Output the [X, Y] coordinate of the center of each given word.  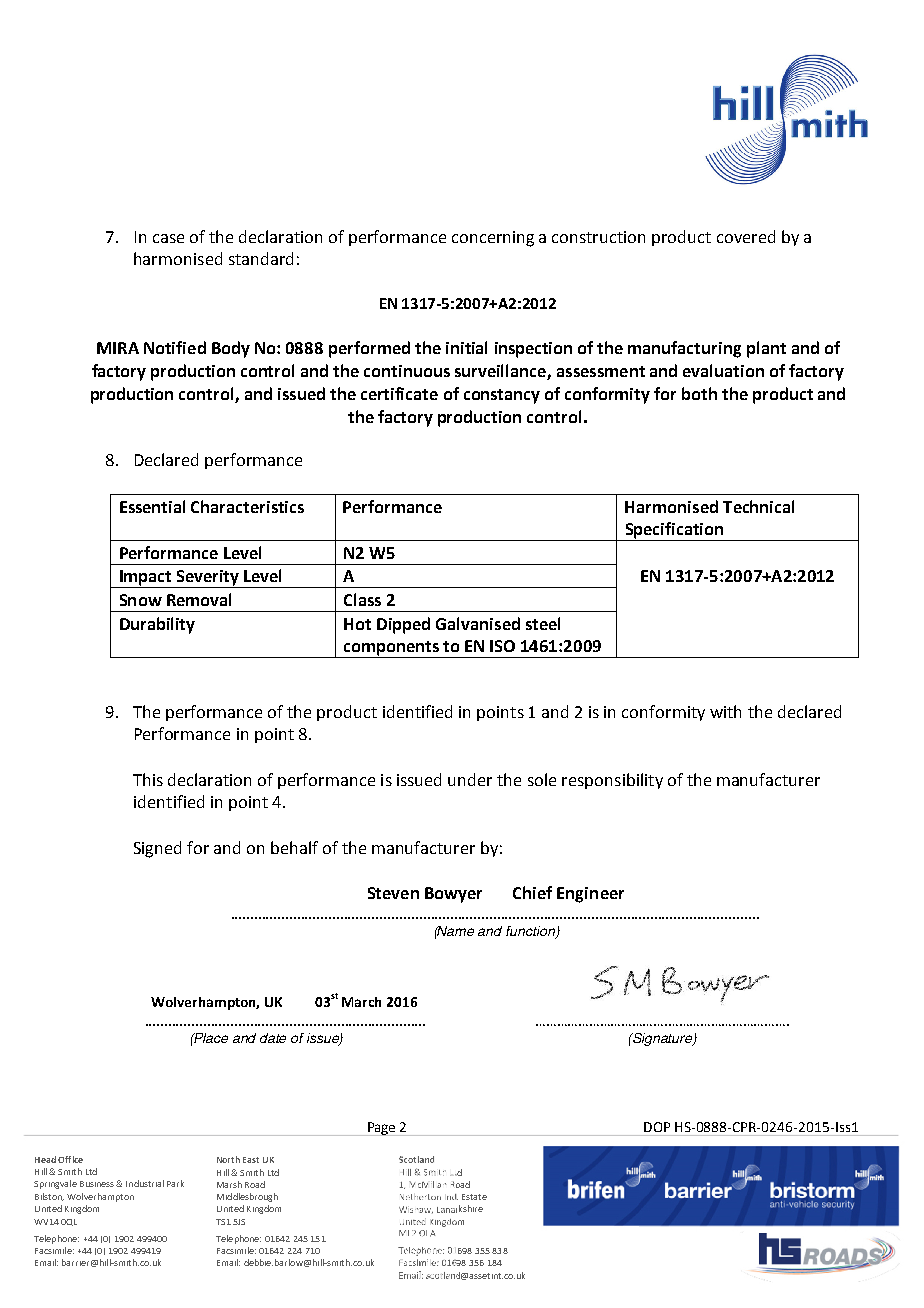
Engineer [590, 895]
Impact [146, 579]
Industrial [145, 1183]
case [168, 238]
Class [362, 599]
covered [746, 236]
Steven [393, 893]
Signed [157, 849]
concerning [493, 239]
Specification [674, 531]
